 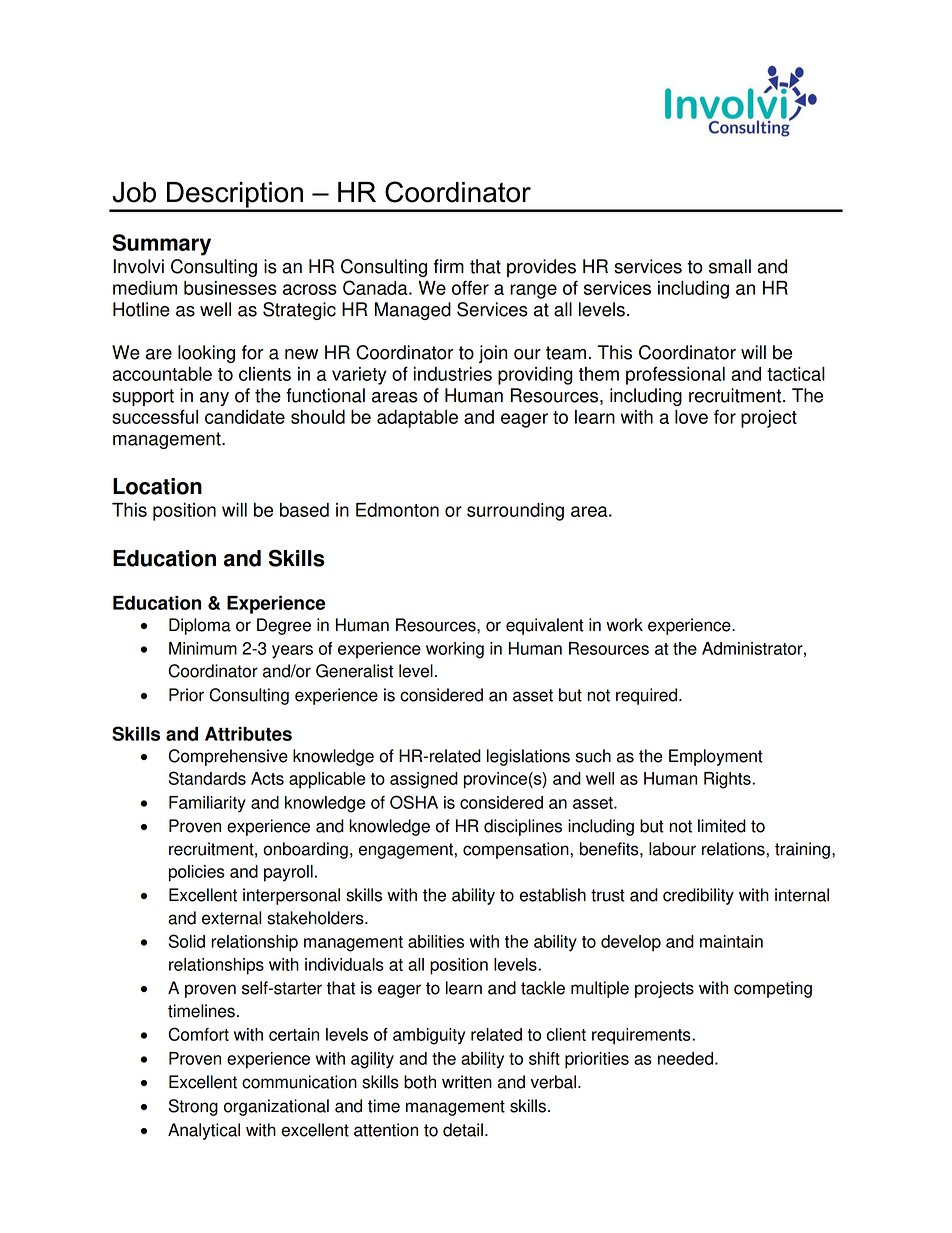 I want to click on love, so click(x=691, y=417).
